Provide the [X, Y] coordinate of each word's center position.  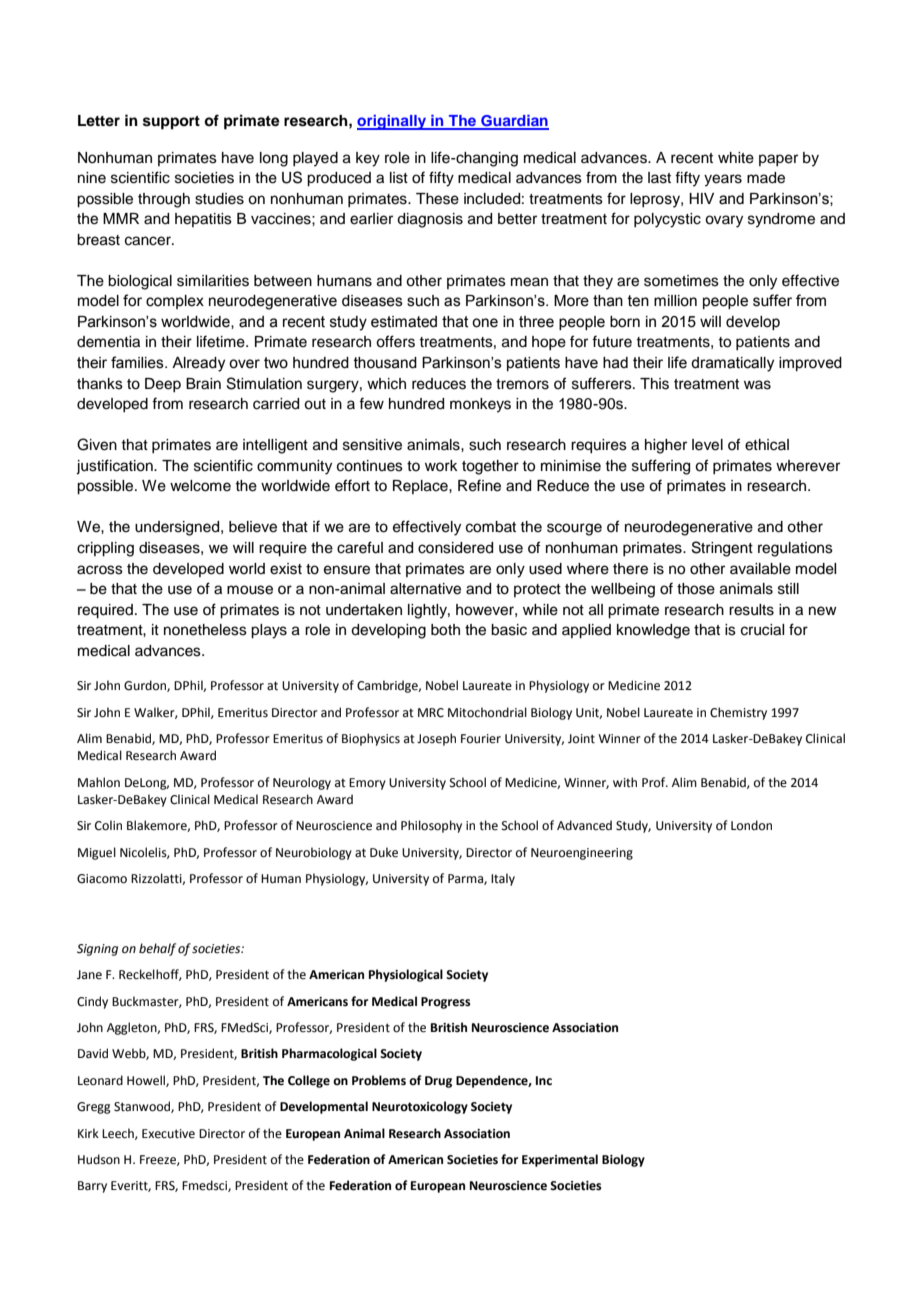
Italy [503, 879]
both [445, 630]
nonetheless [205, 630]
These [437, 199]
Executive [168, 1134]
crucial [762, 630]
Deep [163, 385]
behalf [157, 949]
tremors [522, 384]
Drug [438, 1082]
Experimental [560, 1160]
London [751, 825]
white [736, 158]
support [171, 123]
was [757, 385]
